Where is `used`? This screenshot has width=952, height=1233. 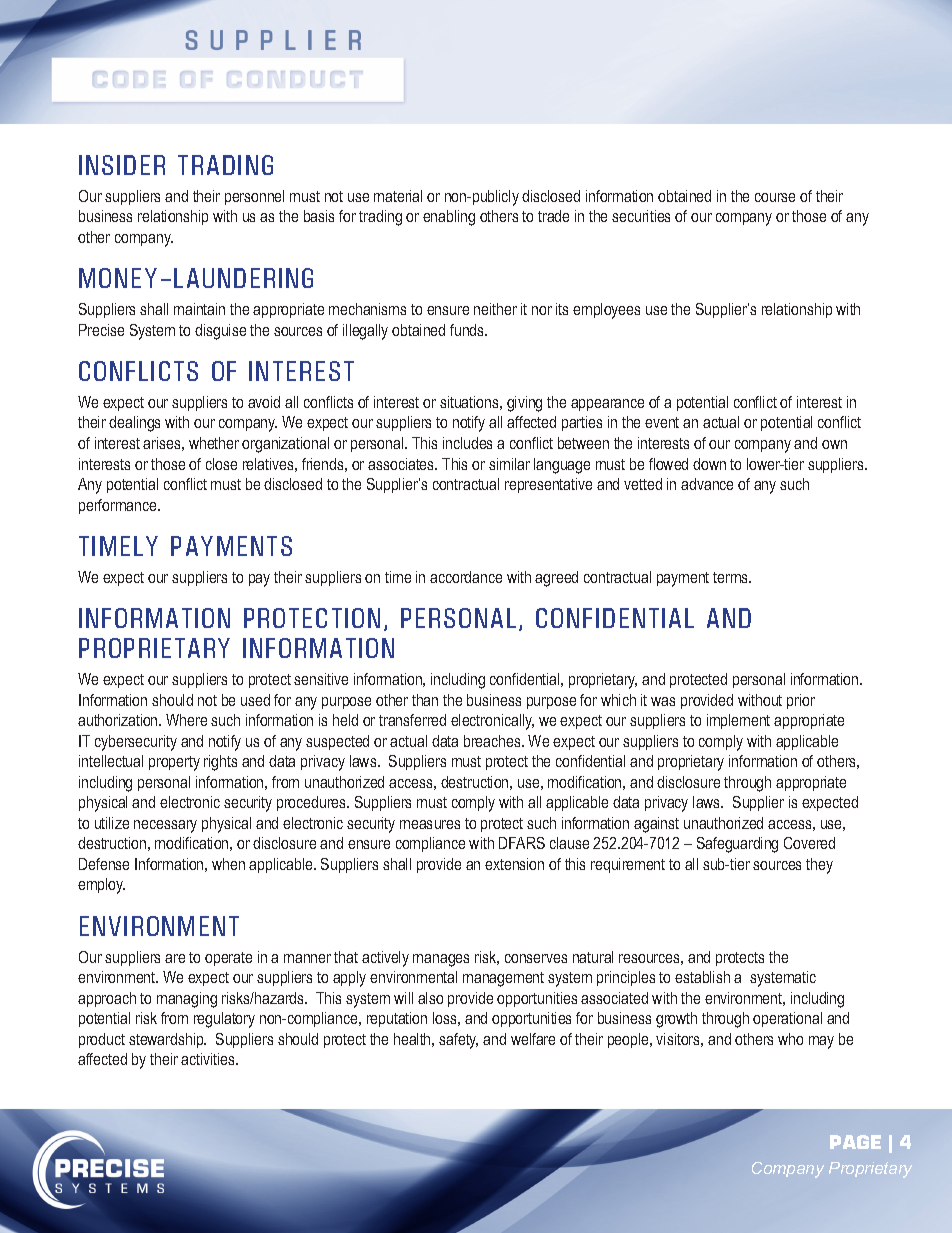
used is located at coordinates (255, 700).
